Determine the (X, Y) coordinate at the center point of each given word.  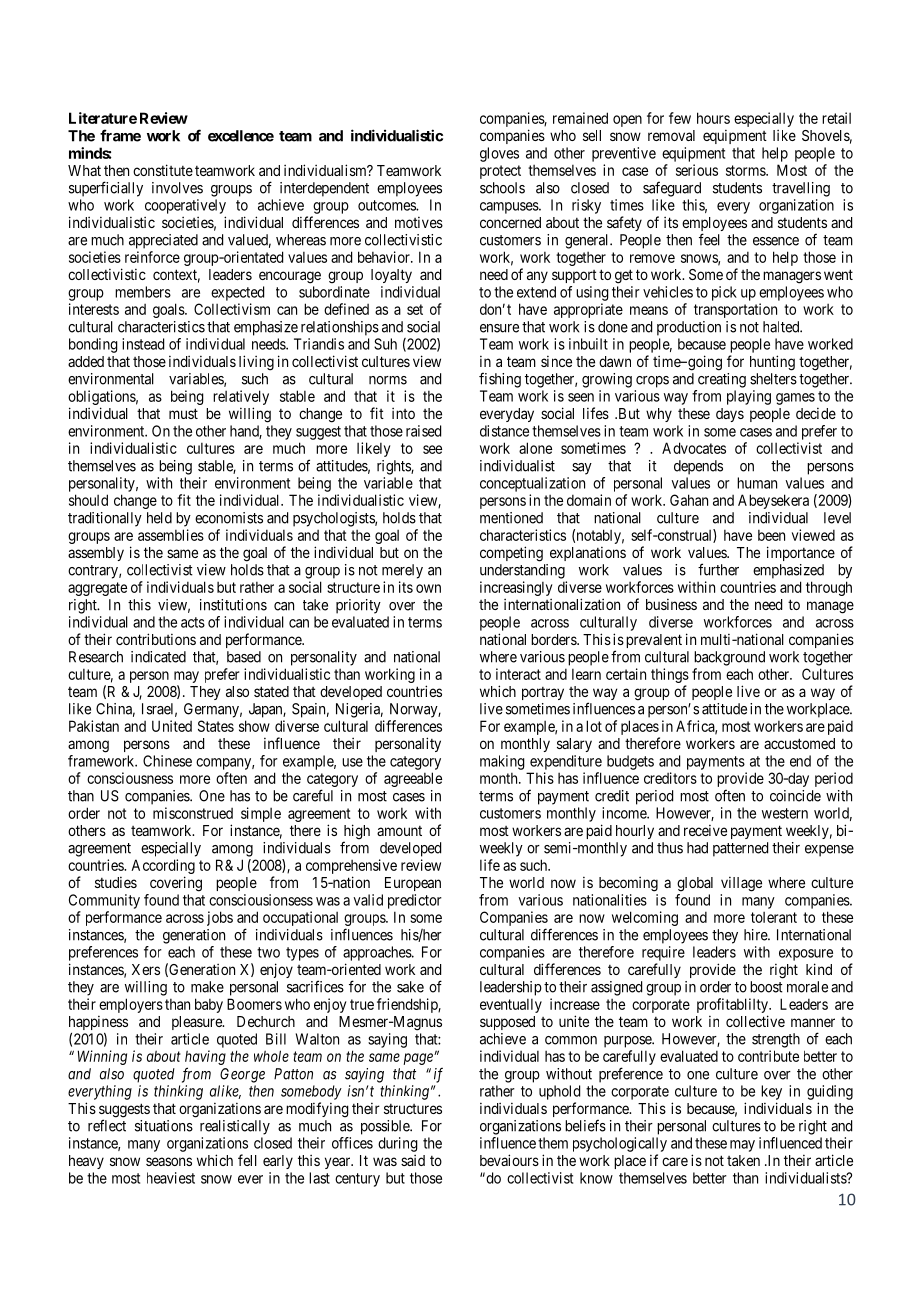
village (741, 884)
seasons (169, 1161)
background (729, 658)
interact (518, 674)
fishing (500, 380)
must (183, 413)
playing (749, 397)
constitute (163, 170)
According (163, 866)
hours (713, 118)
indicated (158, 657)
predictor (415, 901)
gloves (499, 154)
